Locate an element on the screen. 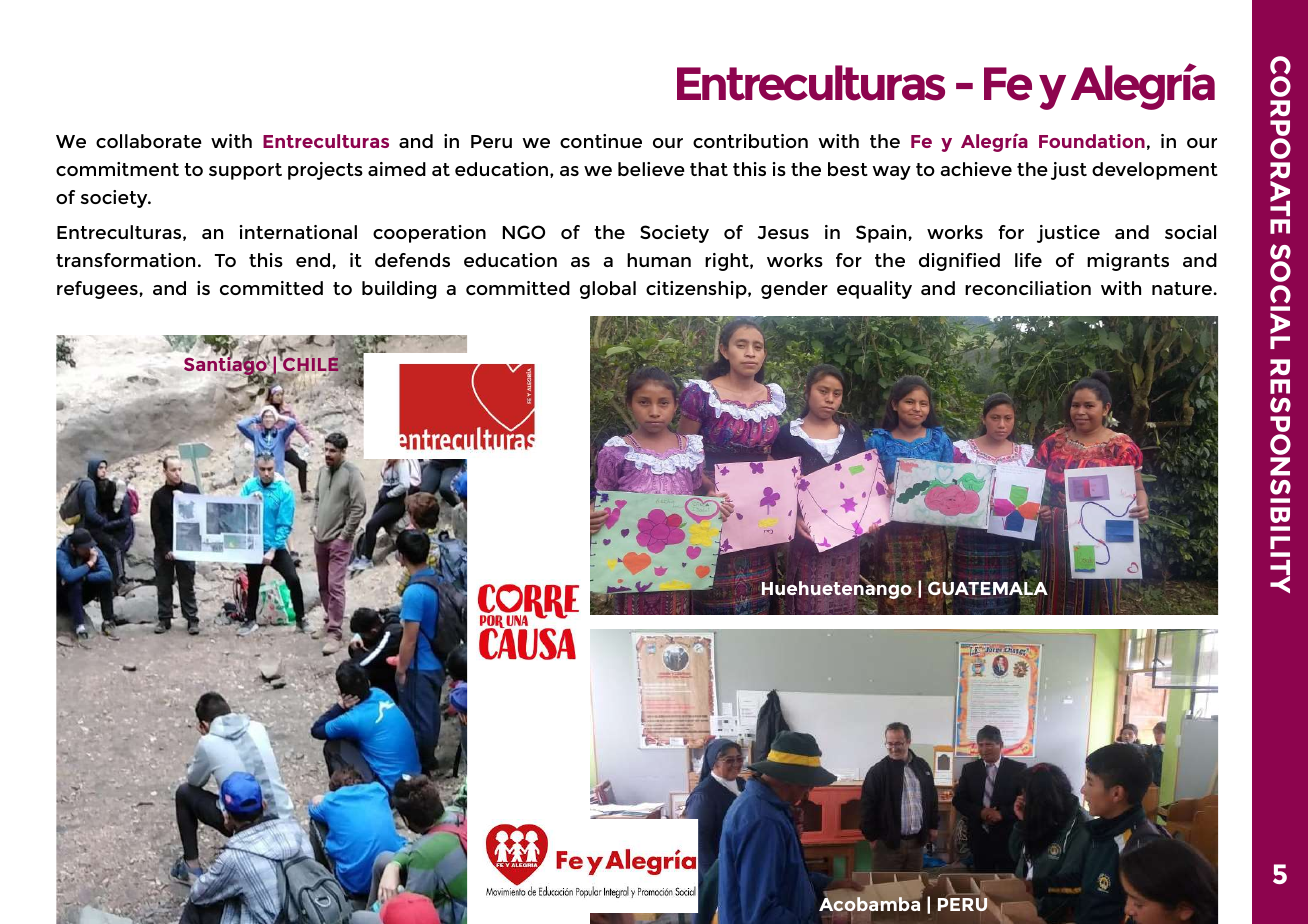 Image resolution: width=1308 pixels, height=924 pixels. equality is located at coordinates (874, 290).
